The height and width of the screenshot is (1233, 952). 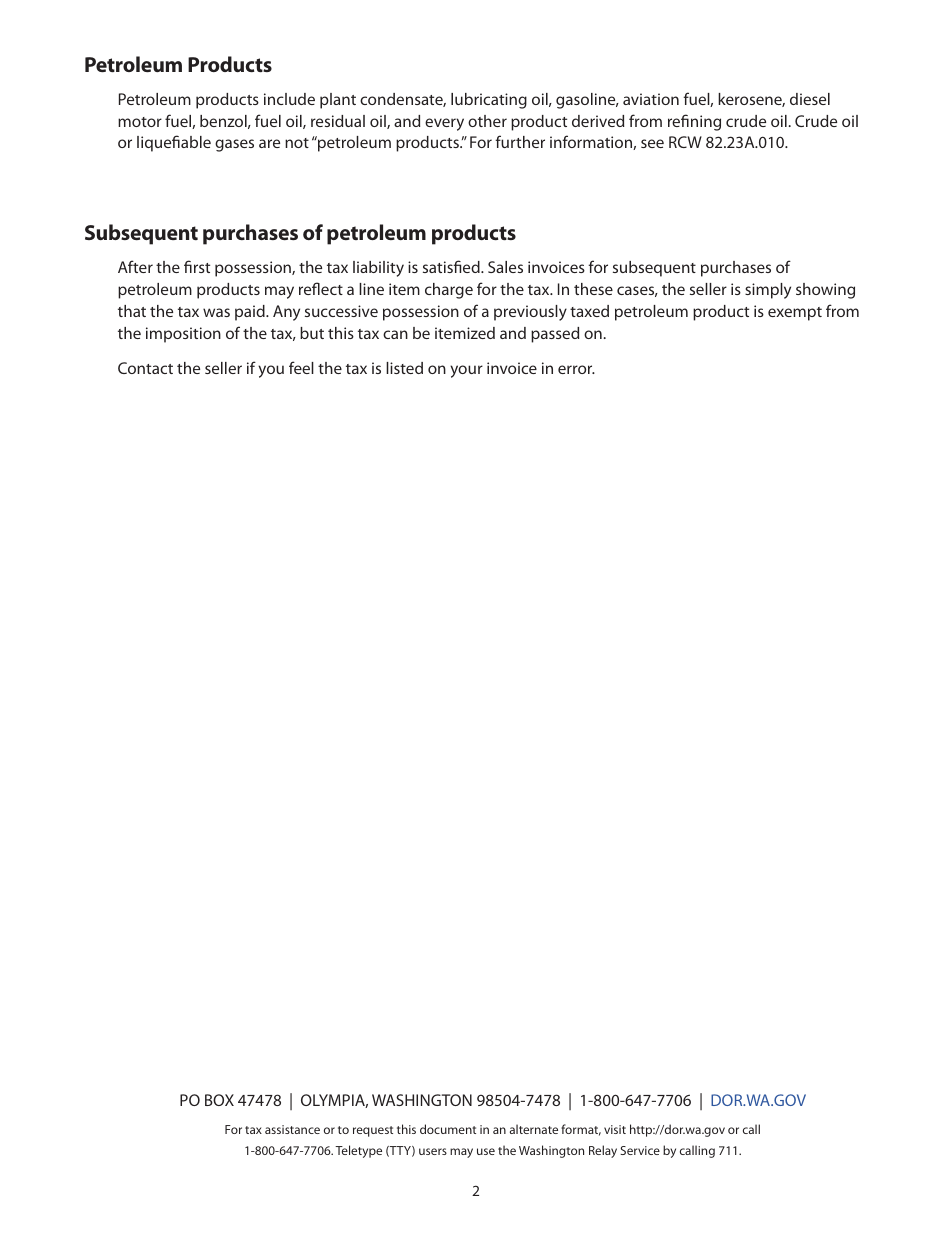 I want to click on other, so click(x=487, y=121).
